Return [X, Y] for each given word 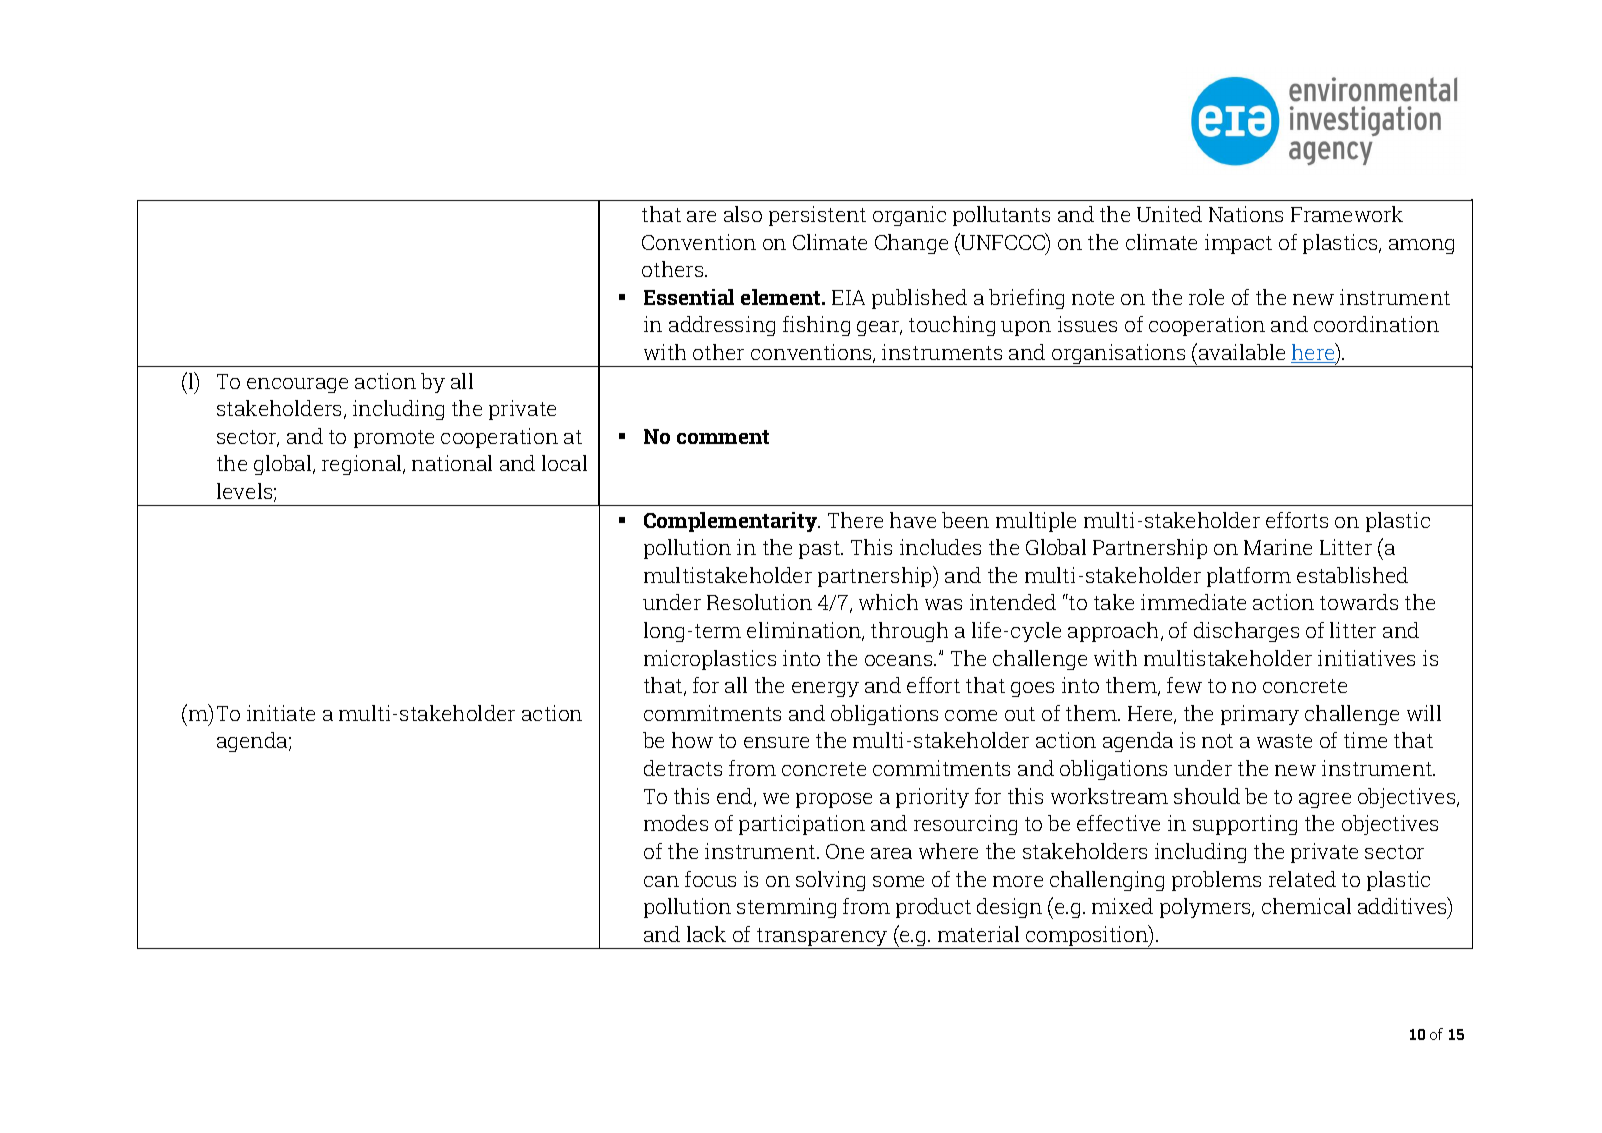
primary [1260, 715]
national [452, 463]
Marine [1278, 547]
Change [911, 244]
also [743, 214]
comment [723, 437]
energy [825, 689]
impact [1238, 244]
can [661, 881]
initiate [281, 713]
